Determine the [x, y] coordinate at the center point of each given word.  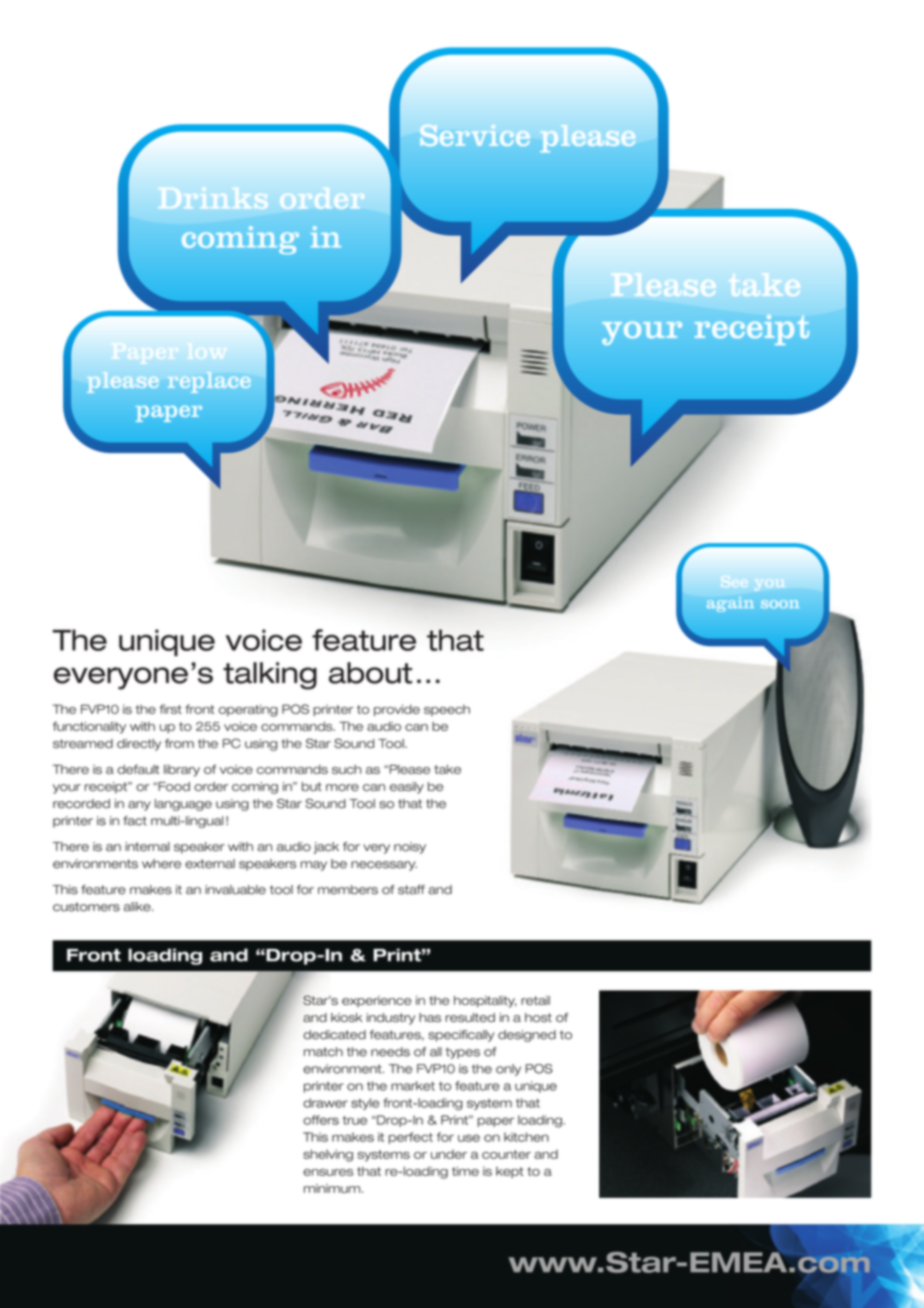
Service [475, 135]
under [449, 1154]
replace [209, 382]
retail [535, 1000]
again [730, 604]
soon [780, 604]
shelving [328, 1155]
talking [270, 676]
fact [135, 821]
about [370, 673]
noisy [410, 848]
